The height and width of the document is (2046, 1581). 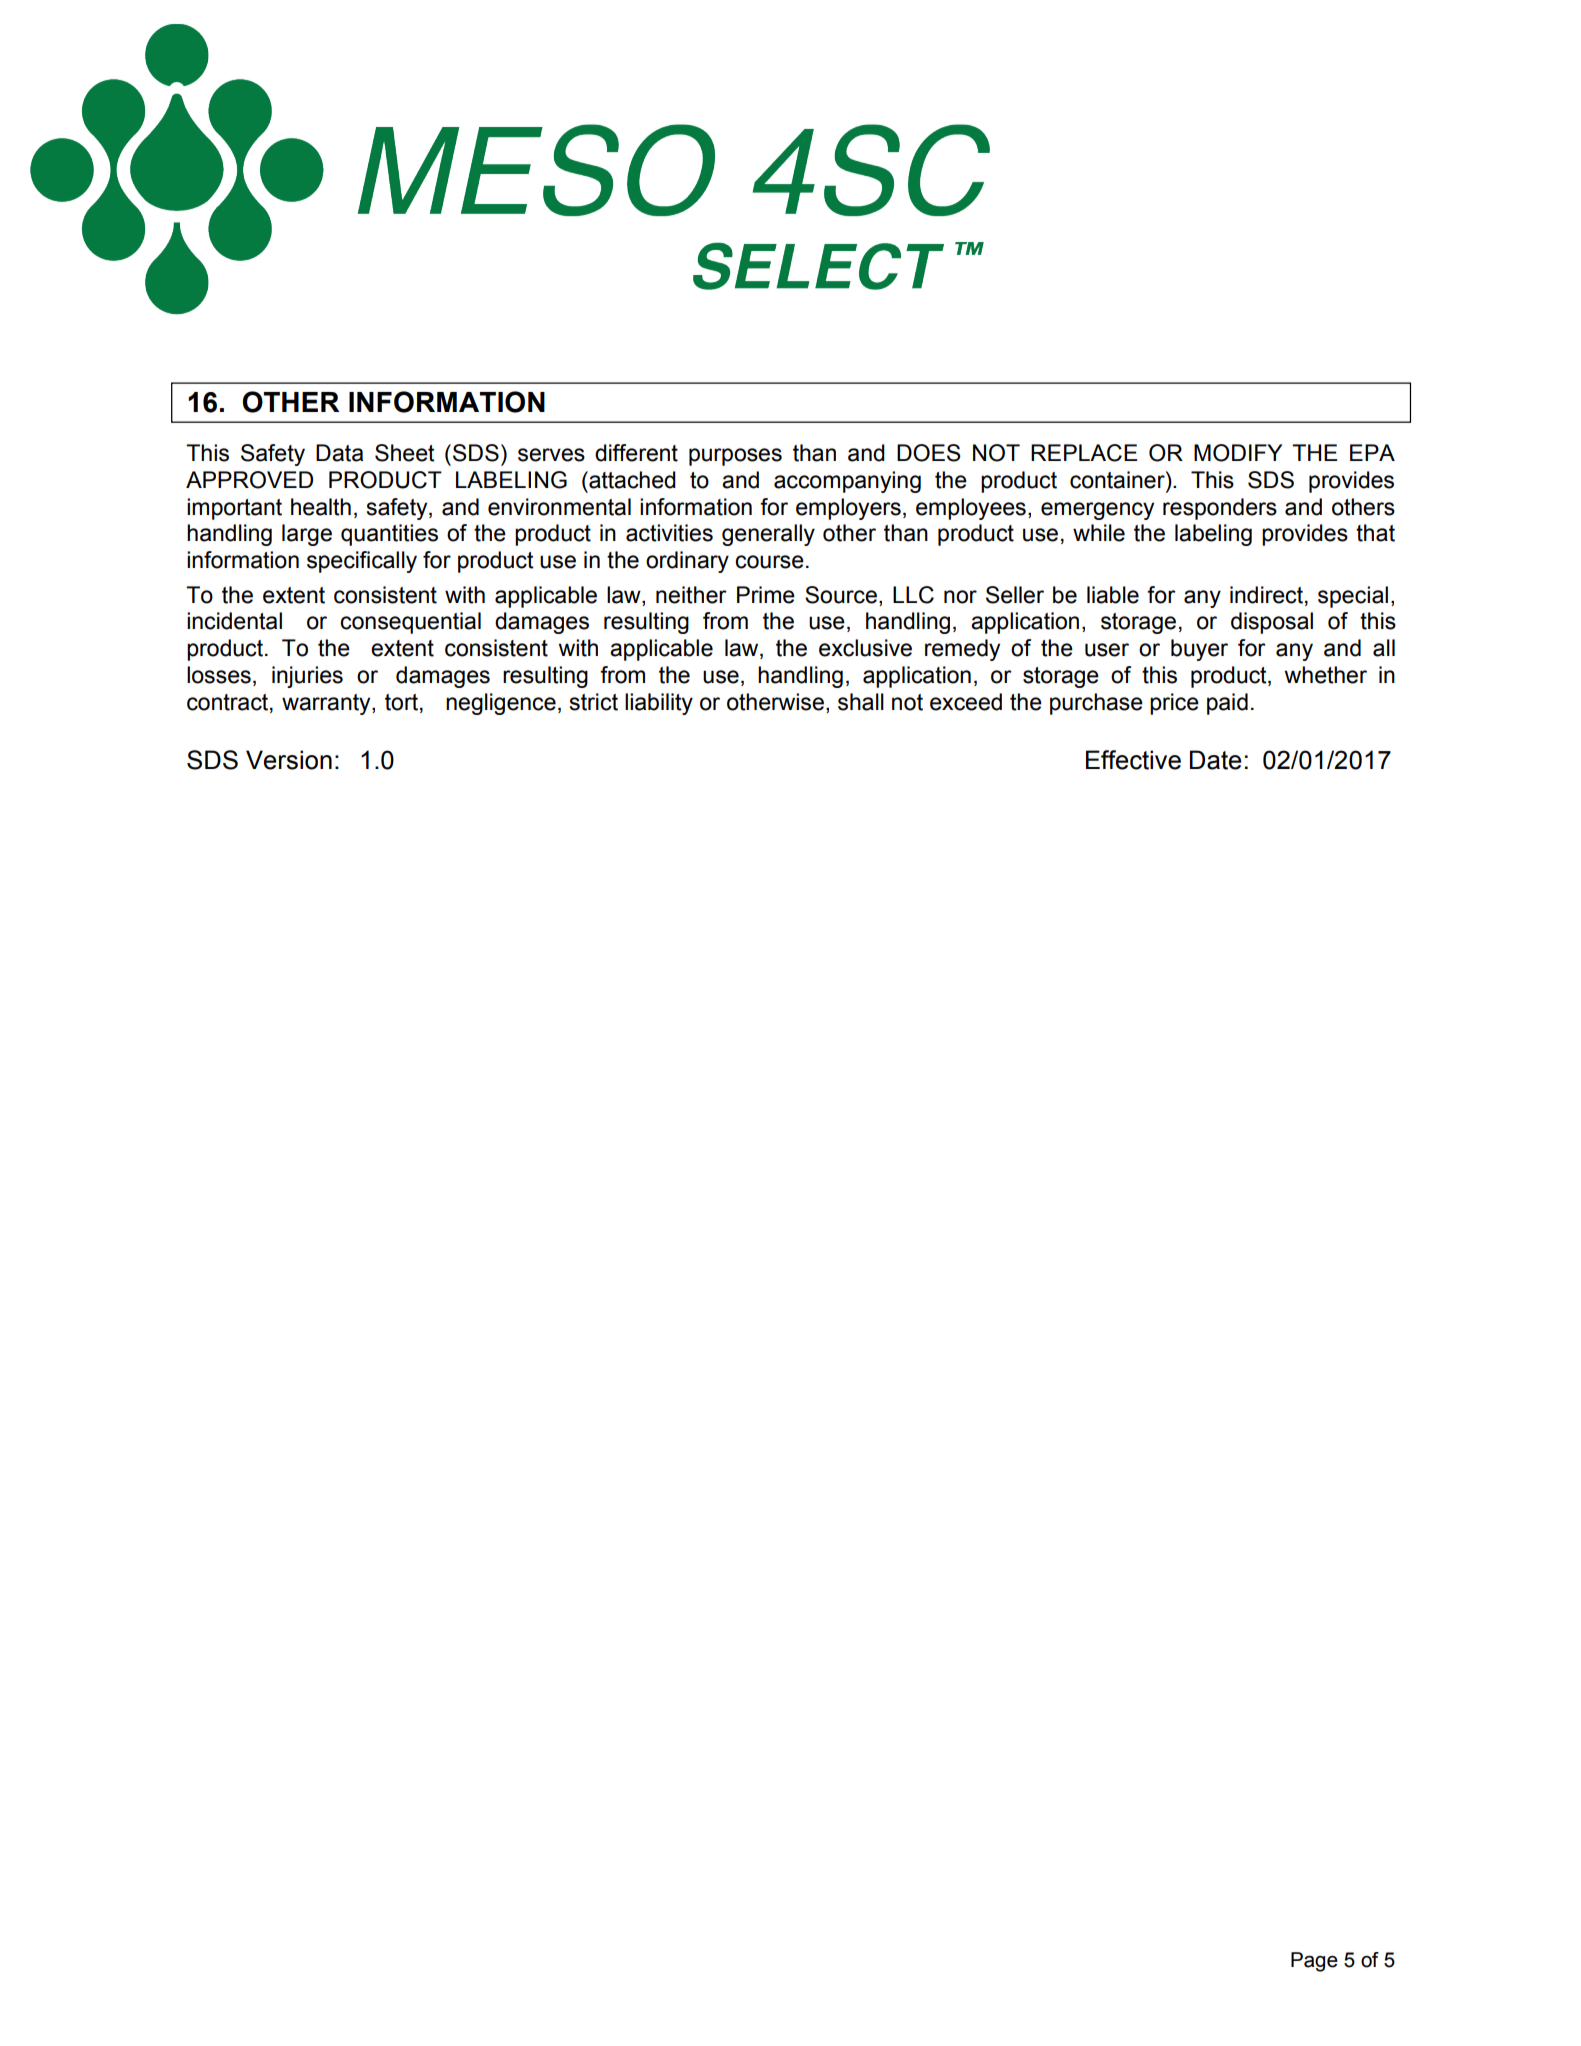 I want to click on responders, so click(x=1220, y=509).
